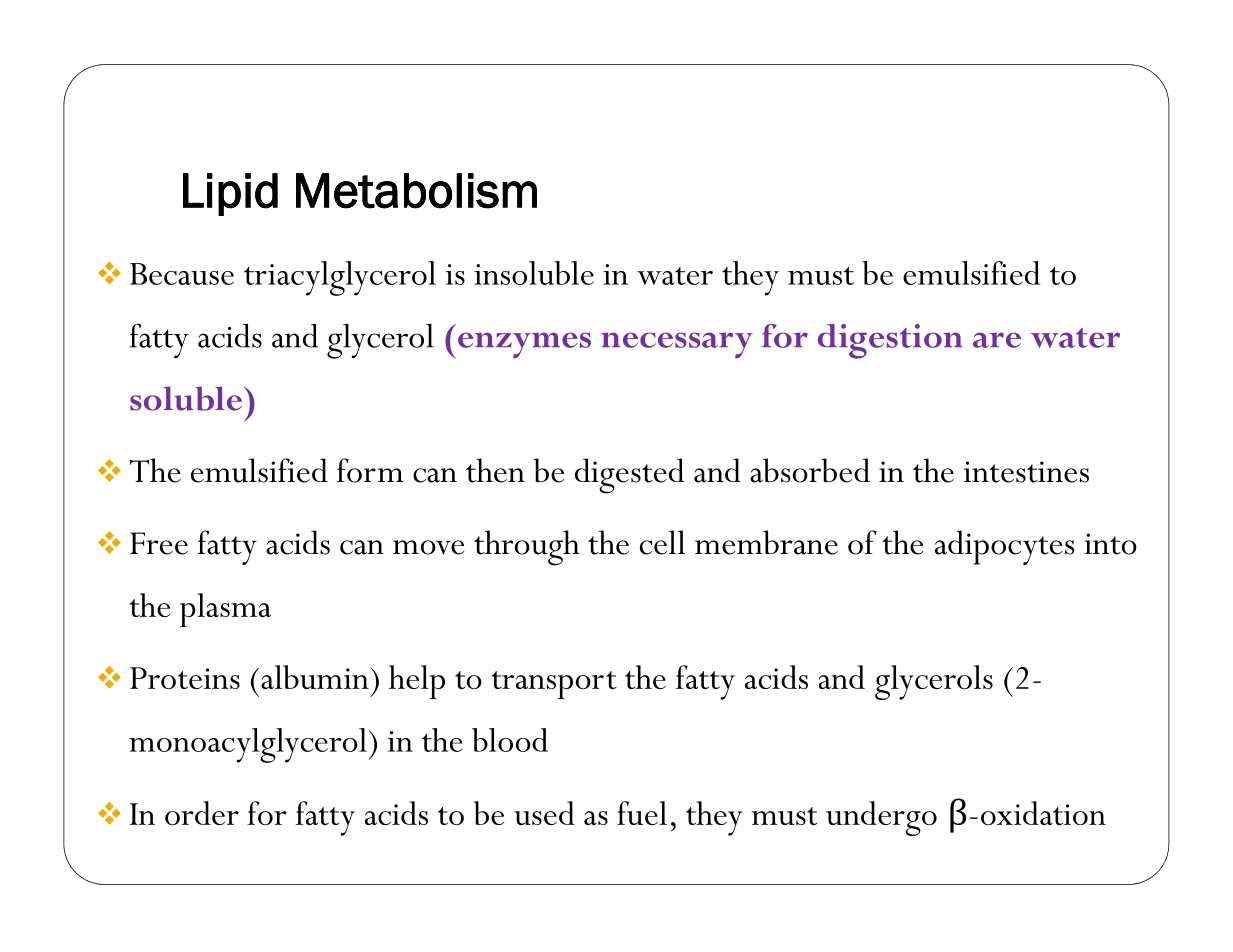 This screenshot has height=952, width=1233. Describe the element at coordinates (370, 470) in the screenshot. I see `form` at that location.
